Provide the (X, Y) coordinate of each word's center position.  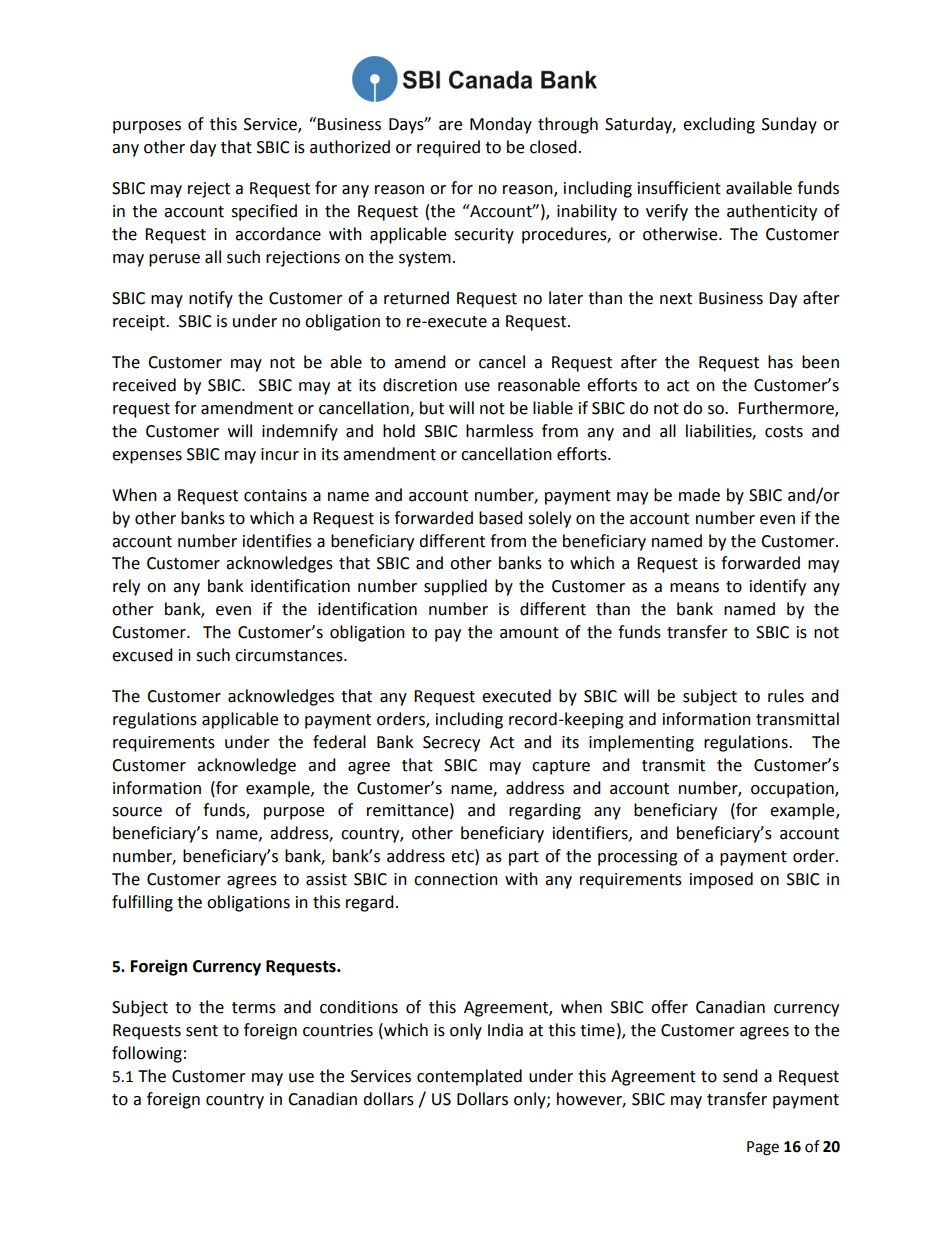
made (699, 495)
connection (456, 879)
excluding (719, 125)
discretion (420, 385)
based (501, 518)
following (147, 1054)
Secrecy (451, 744)
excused (142, 655)
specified (264, 212)
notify (211, 299)
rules (786, 696)
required (448, 148)
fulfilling (142, 903)
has (780, 362)
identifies (277, 541)
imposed (721, 880)
